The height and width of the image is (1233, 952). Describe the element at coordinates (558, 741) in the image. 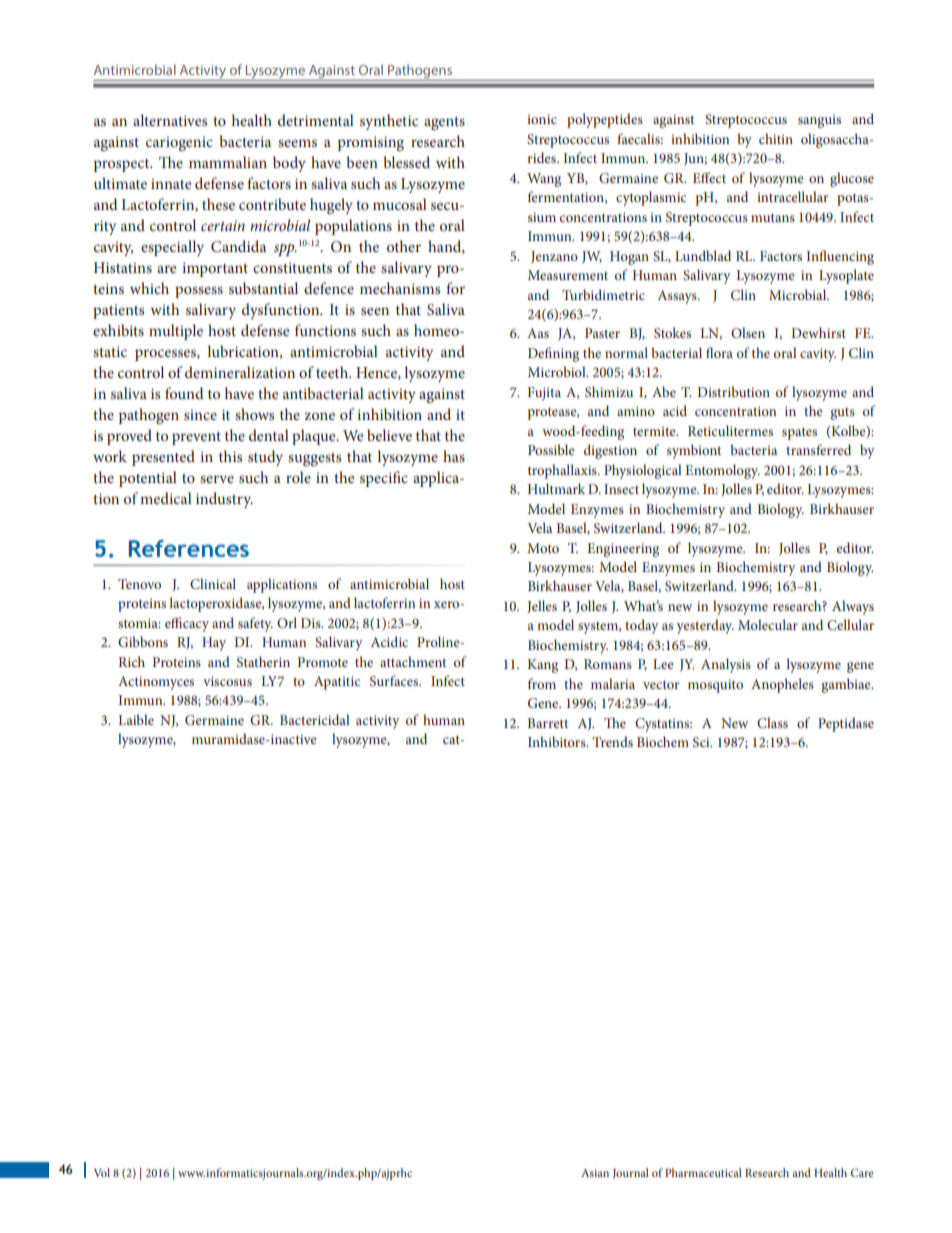

I see `Inhibitors` at that location.
